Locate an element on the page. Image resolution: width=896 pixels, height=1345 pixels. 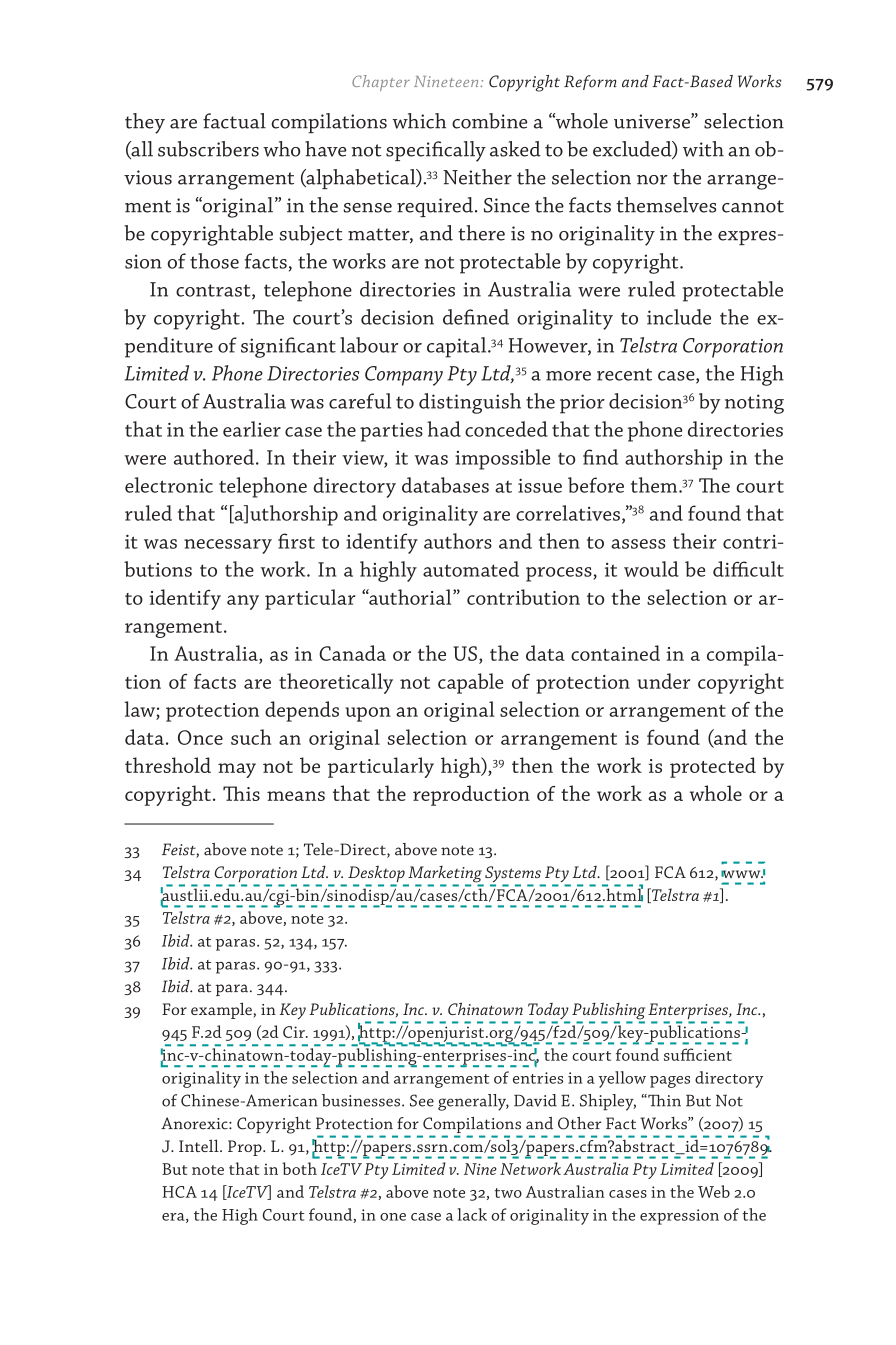
with is located at coordinates (703, 149).
